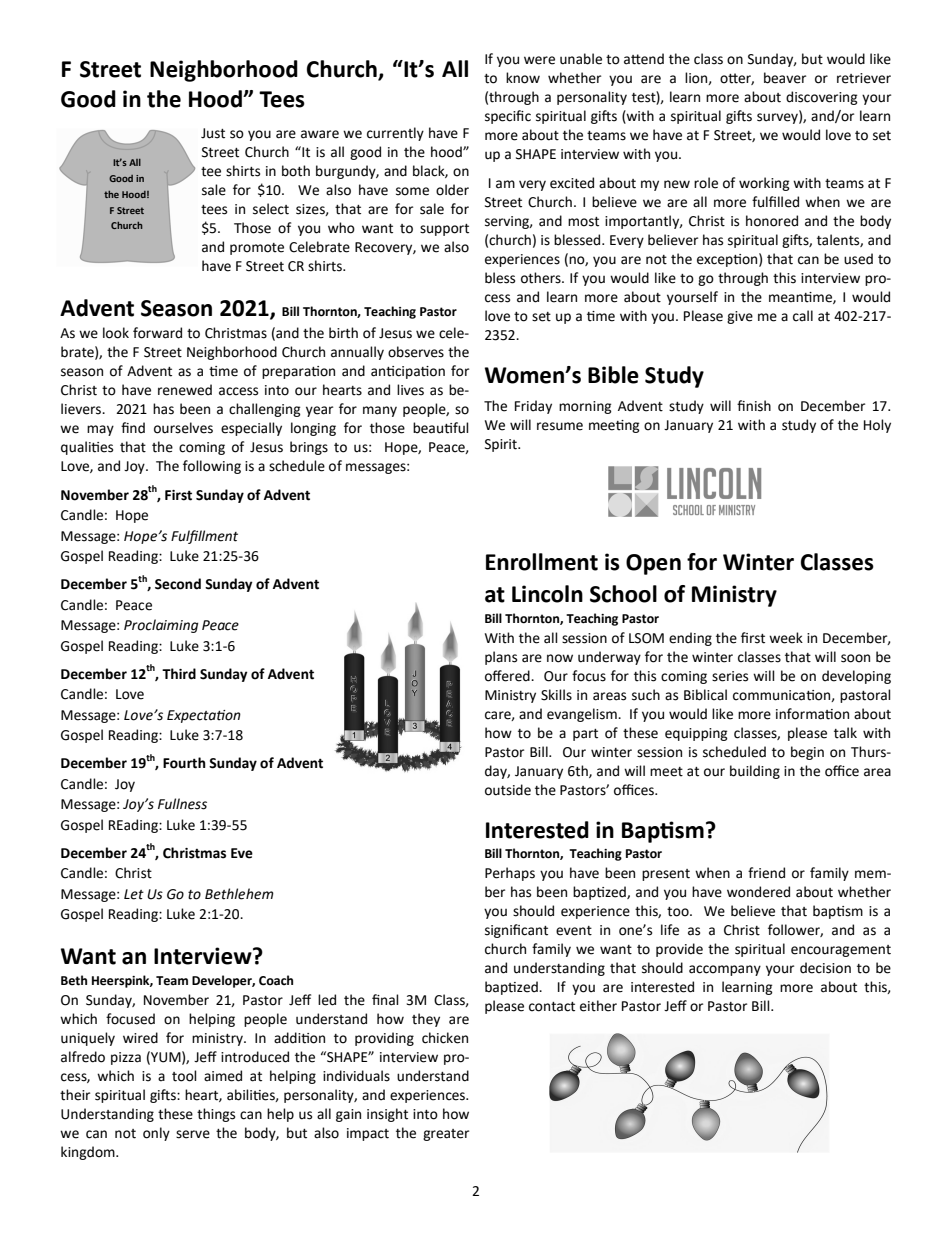 The width and height of the document is (952, 1233). Describe the element at coordinates (786, 638) in the document. I see `week` at that location.
